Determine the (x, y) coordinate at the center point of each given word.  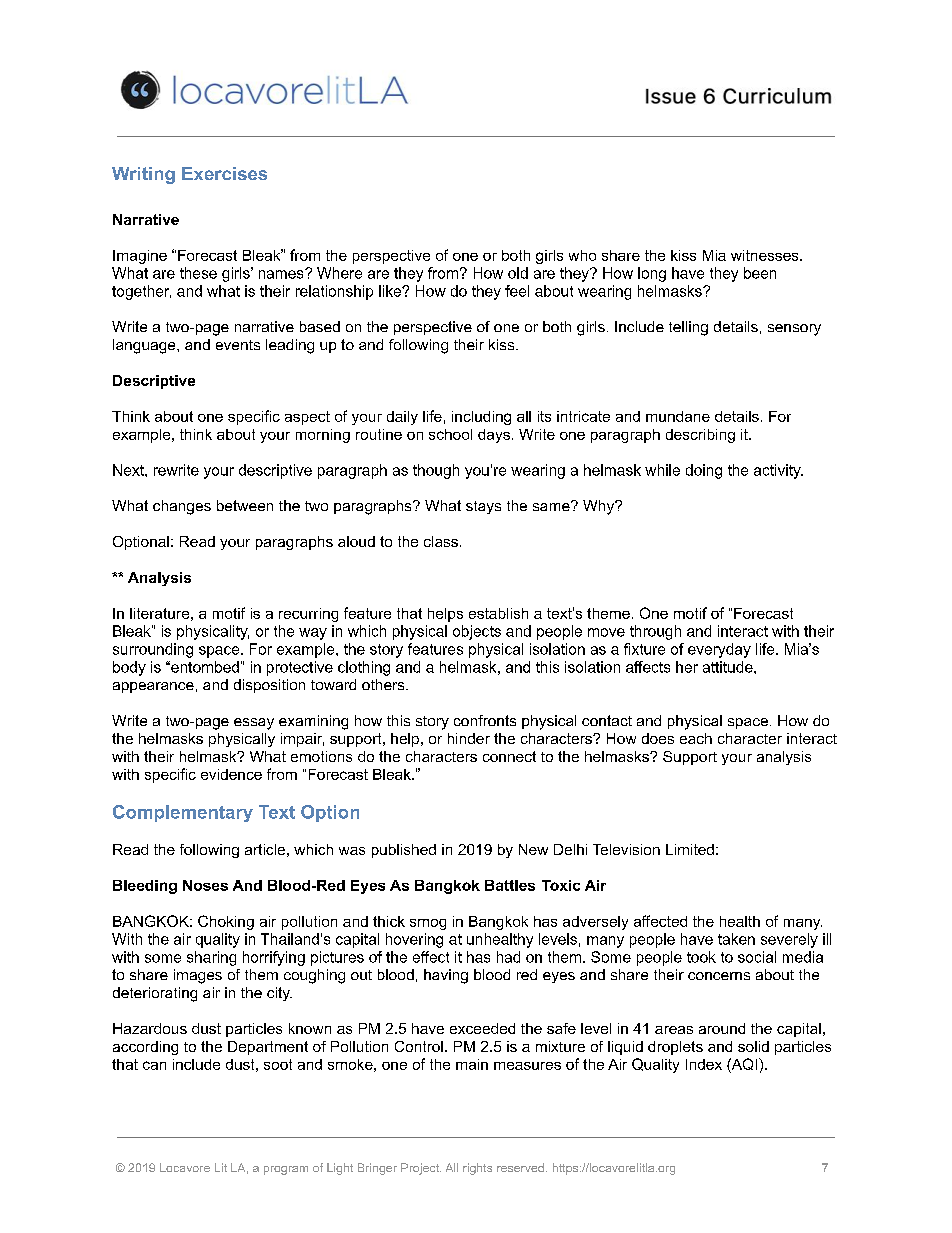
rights (477, 1169)
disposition (269, 686)
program (286, 1170)
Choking (226, 922)
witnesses (766, 255)
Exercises (224, 173)
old (518, 273)
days (494, 436)
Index (704, 1064)
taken (736, 939)
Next (129, 470)
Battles (510, 885)
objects (477, 632)
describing (700, 436)
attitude (729, 667)
